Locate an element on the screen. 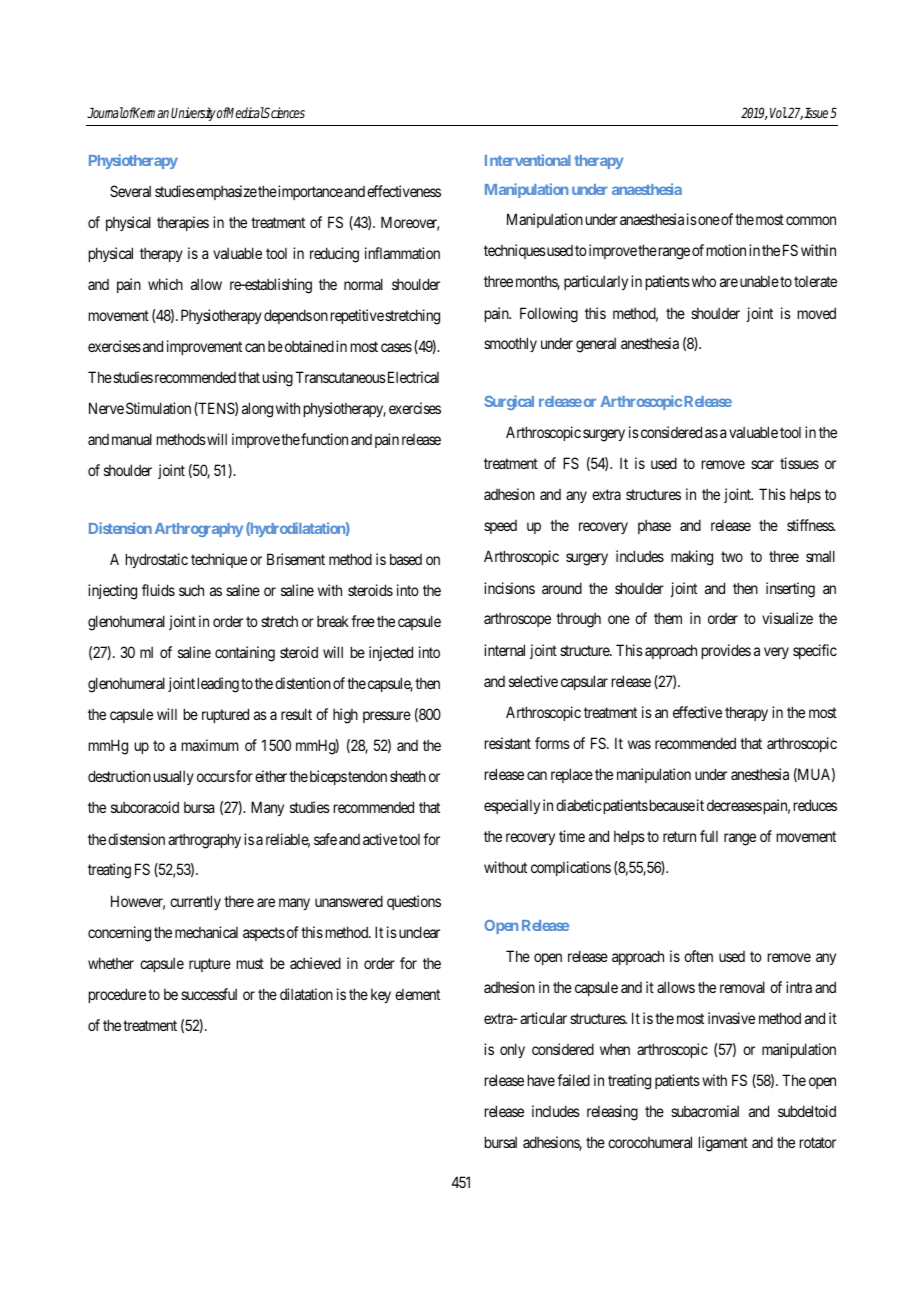  University is located at coordinates (193, 114).
